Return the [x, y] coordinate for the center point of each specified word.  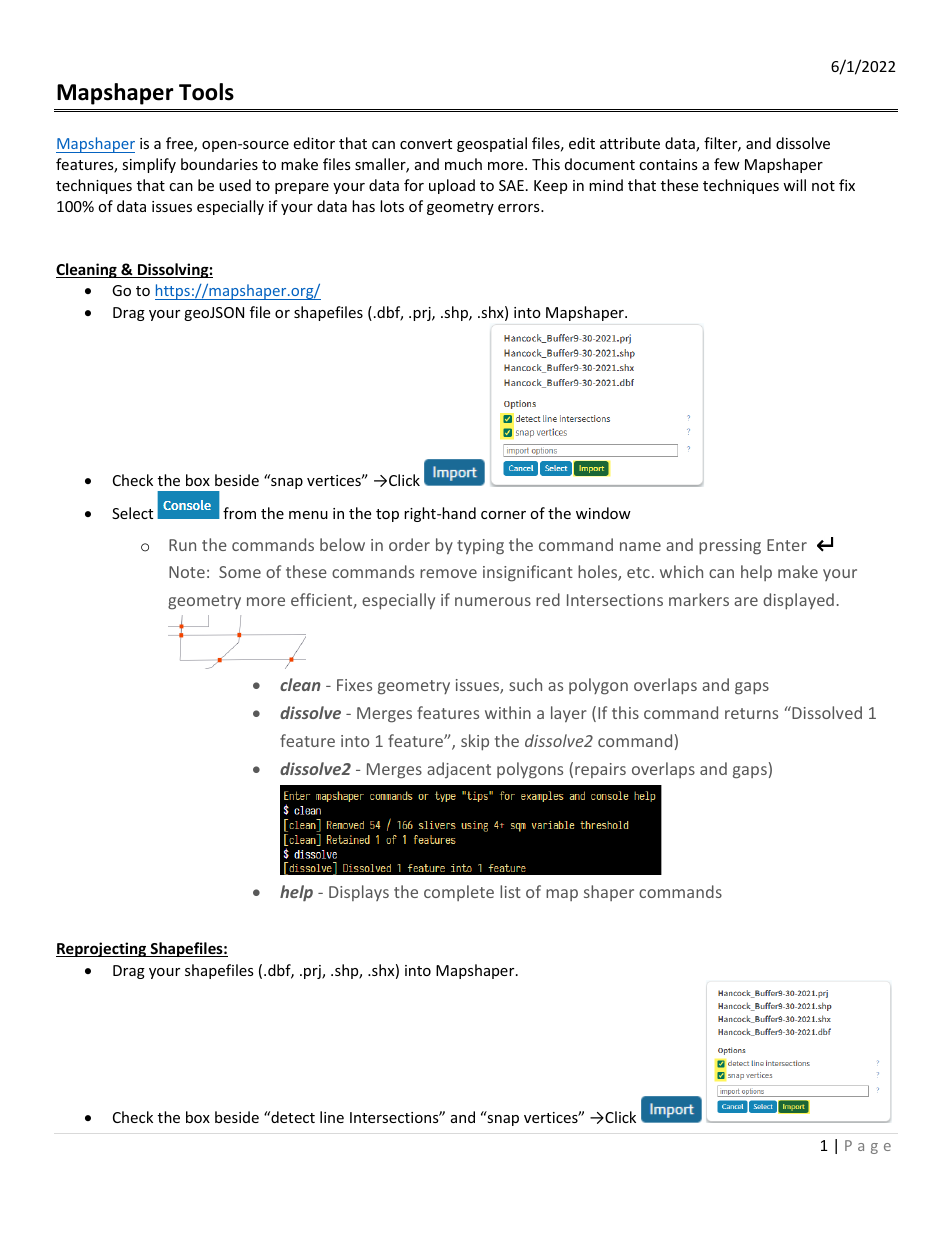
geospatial [492, 144]
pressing [730, 547]
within [508, 712]
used [235, 185]
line [332, 1117]
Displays [359, 893]
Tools [206, 92]
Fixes [354, 685]
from [239, 513]
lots [392, 206]
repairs [600, 770]
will [794, 185]
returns [751, 713]
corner [503, 515]
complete [459, 893]
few [727, 164]
